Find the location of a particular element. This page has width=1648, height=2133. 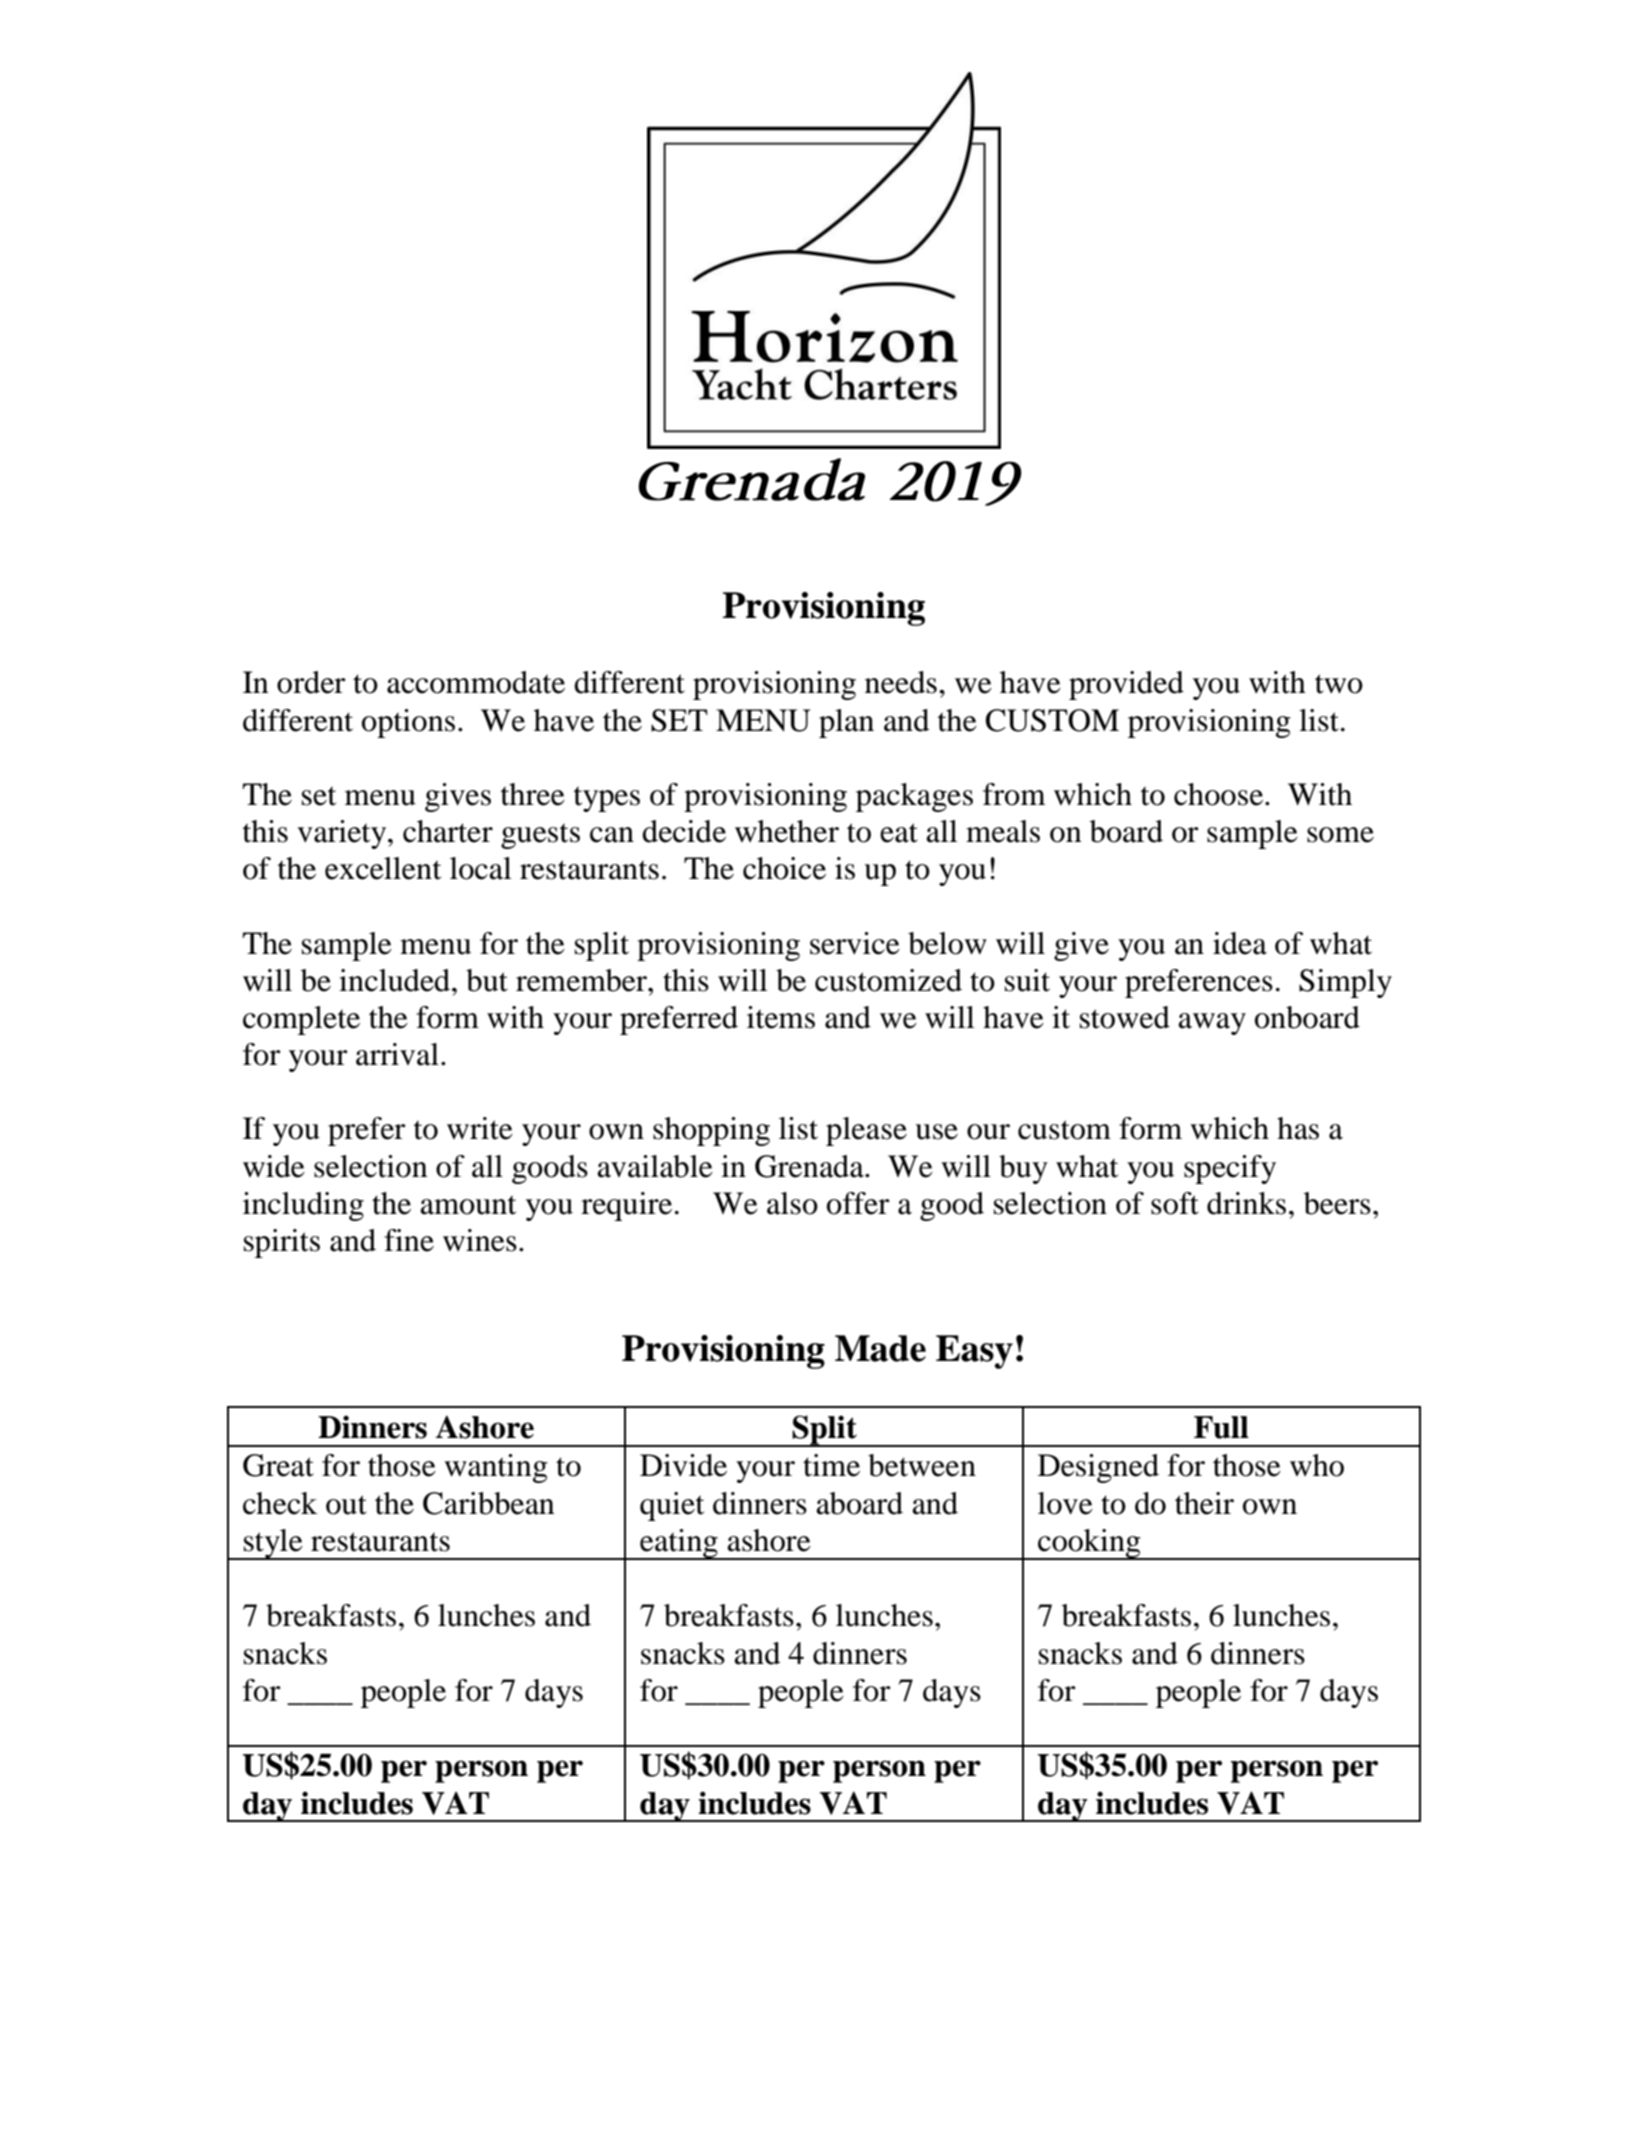

their is located at coordinates (1204, 1503).
